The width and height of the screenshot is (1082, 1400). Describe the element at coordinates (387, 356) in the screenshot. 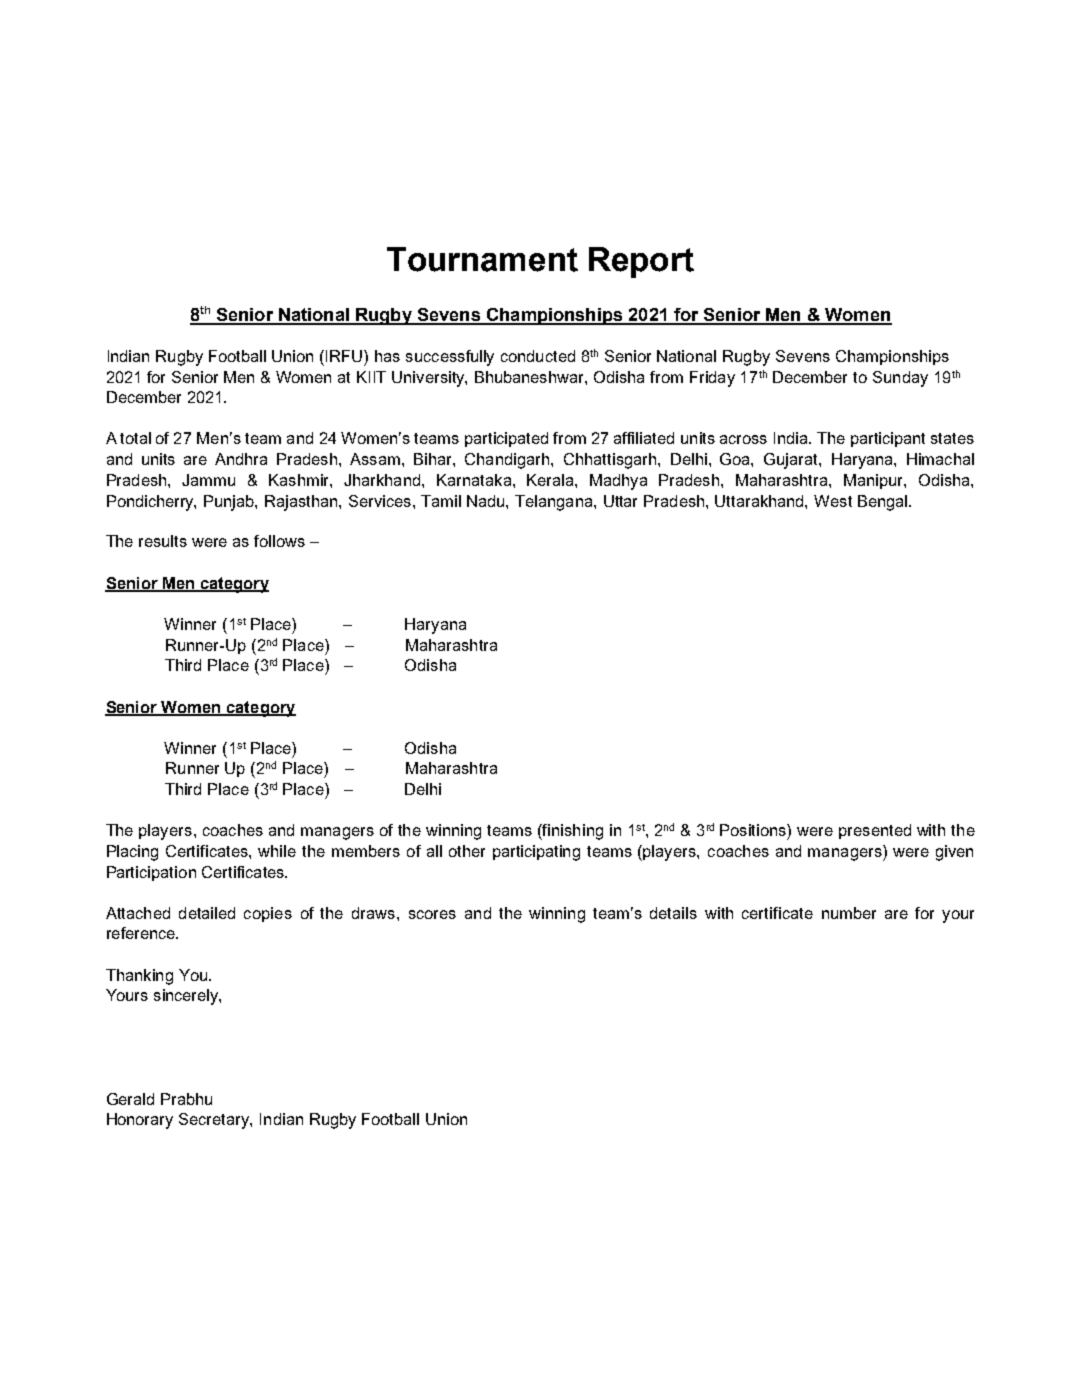

I see `has` at that location.
